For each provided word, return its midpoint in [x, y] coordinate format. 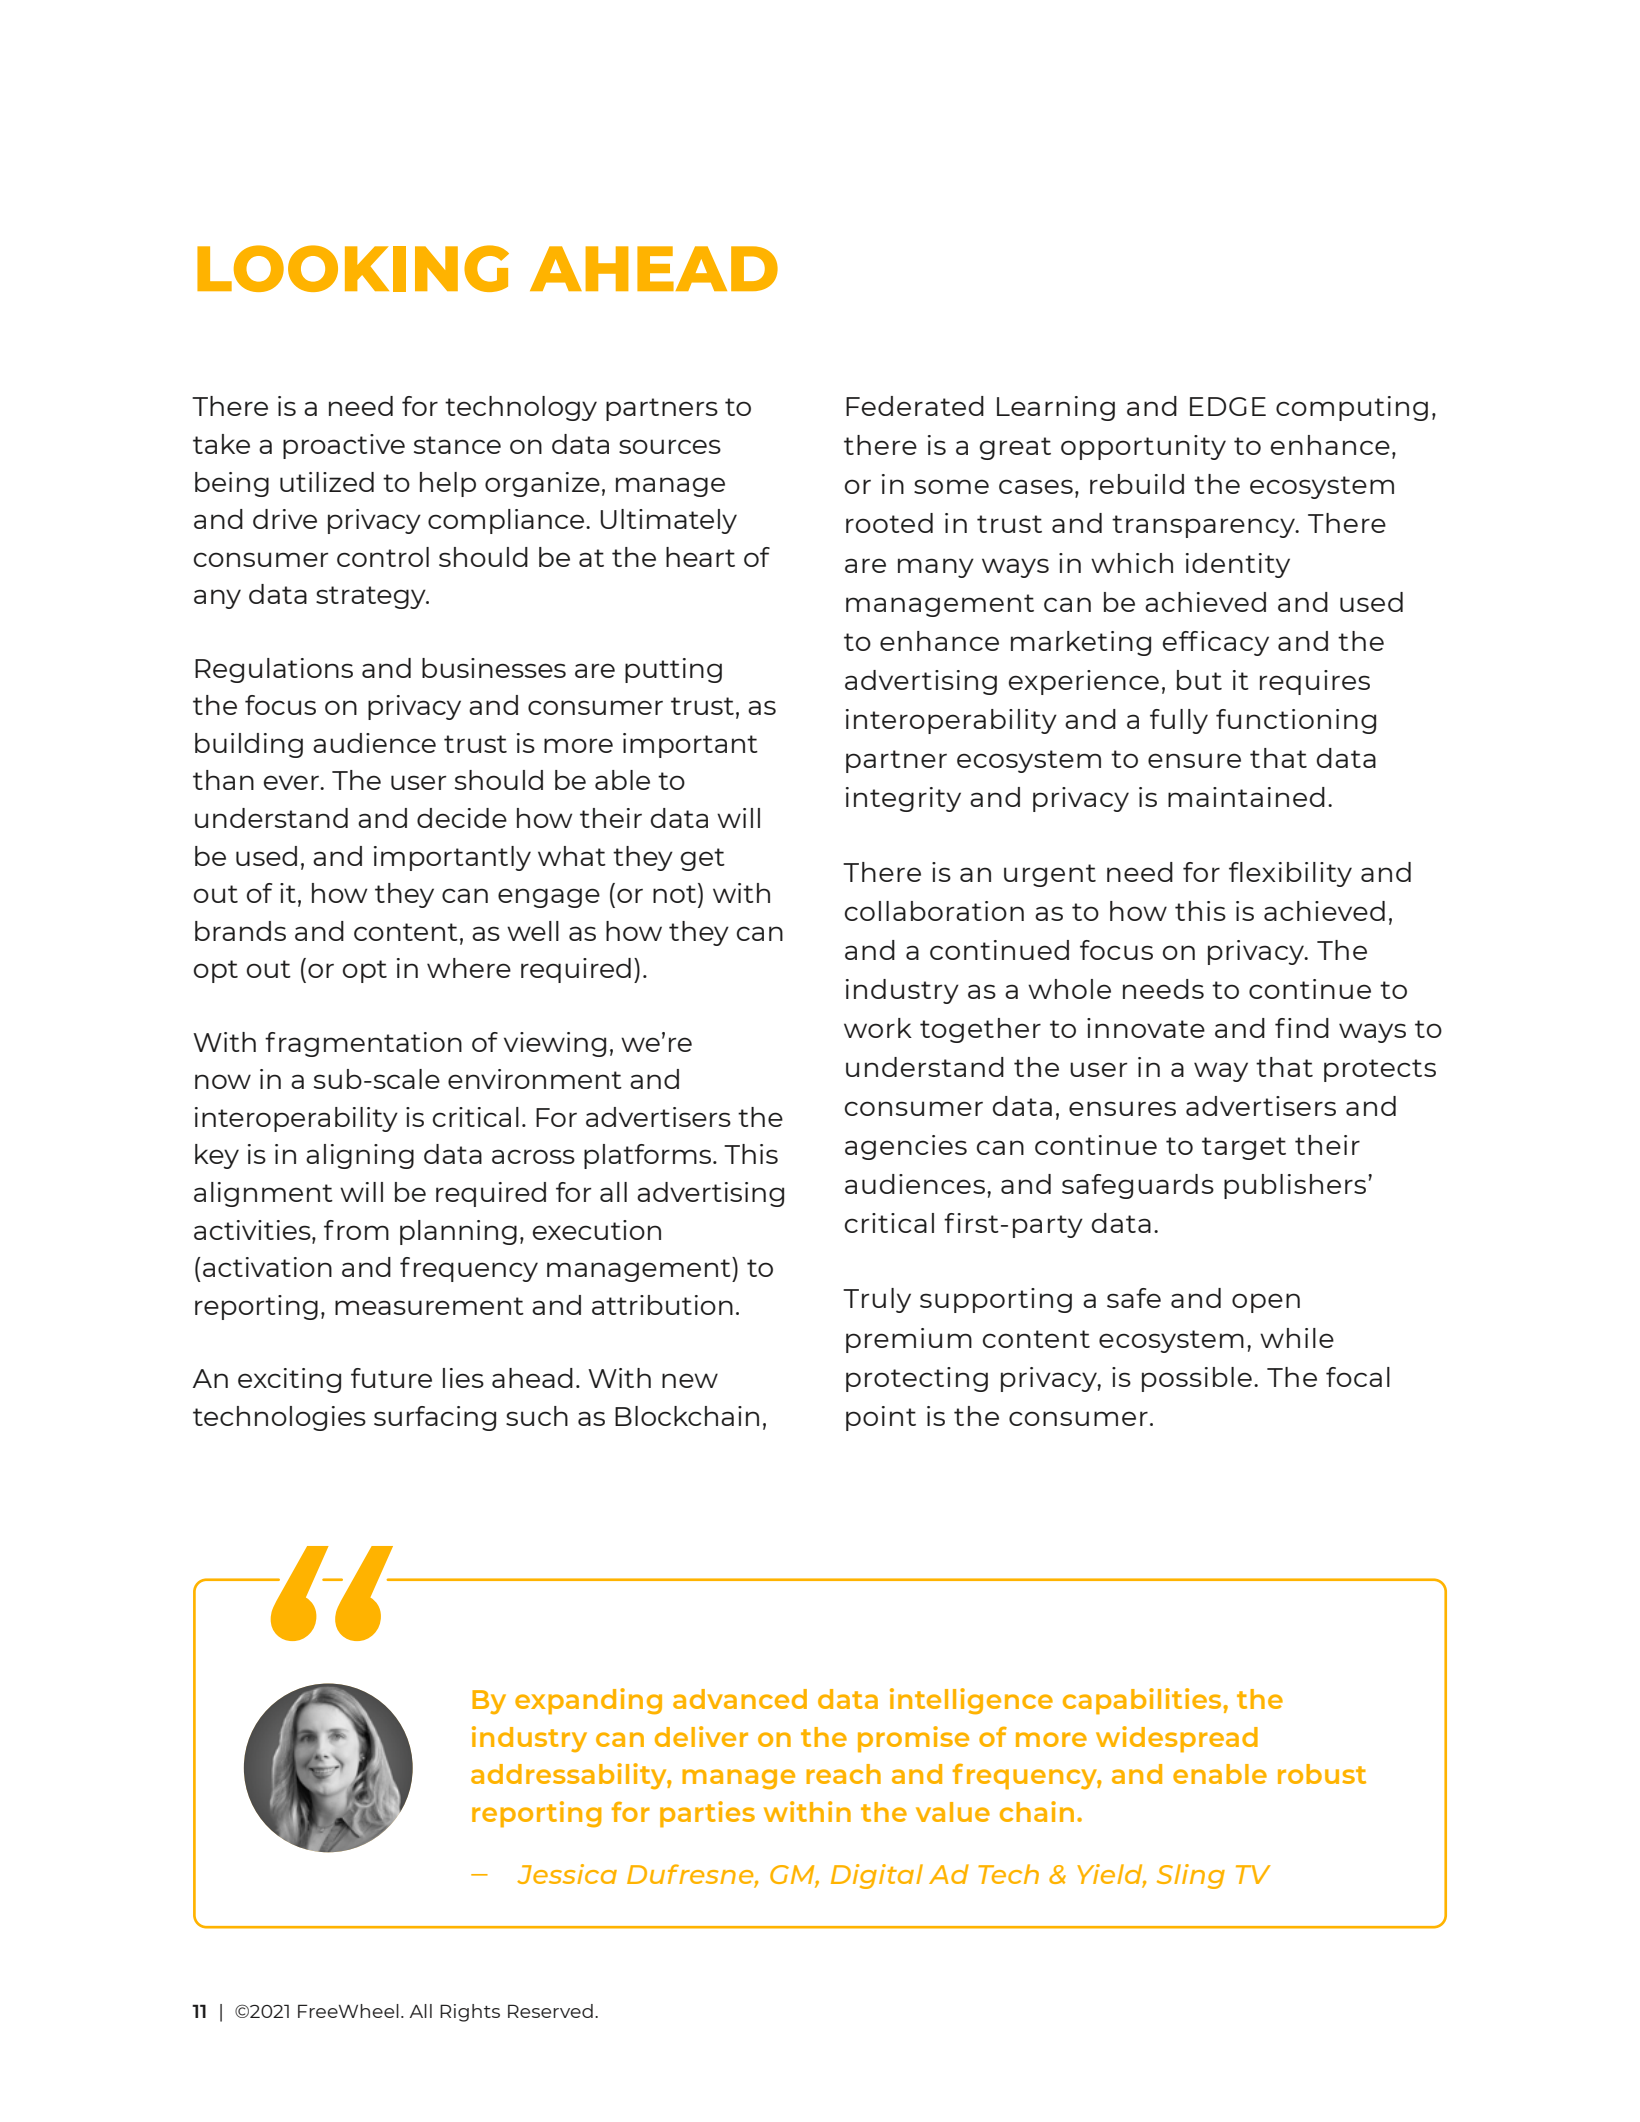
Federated [915, 406]
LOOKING [353, 268]
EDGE [1228, 406]
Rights [470, 2013]
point [881, 1418]
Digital [877, 1876]
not [676, 893]
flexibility [1290, 874]
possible [1197, 1379]
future [391, 1378]
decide [462, 818]
